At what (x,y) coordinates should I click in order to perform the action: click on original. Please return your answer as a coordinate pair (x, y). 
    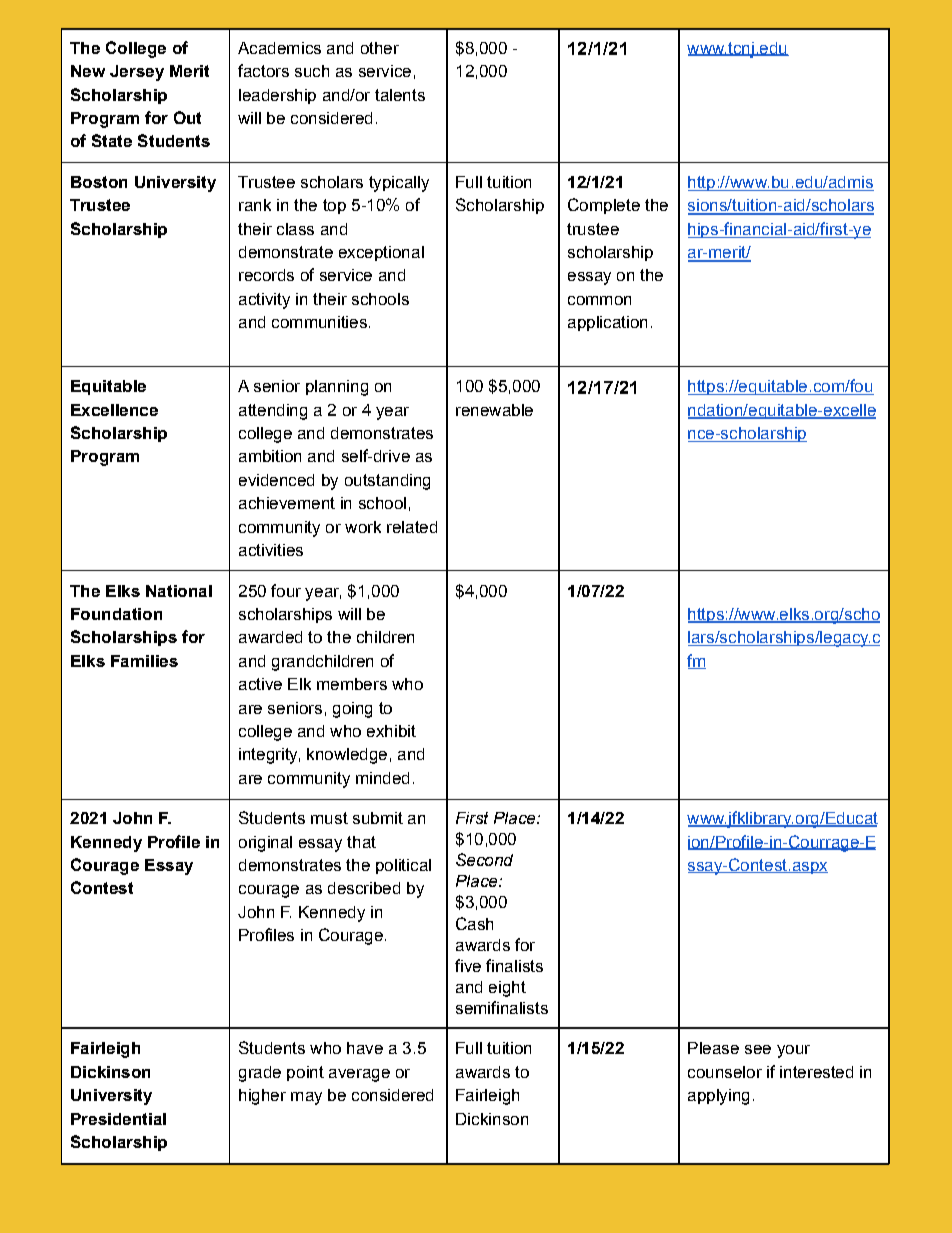
    Looking at the image, I should click on (265, 844).
